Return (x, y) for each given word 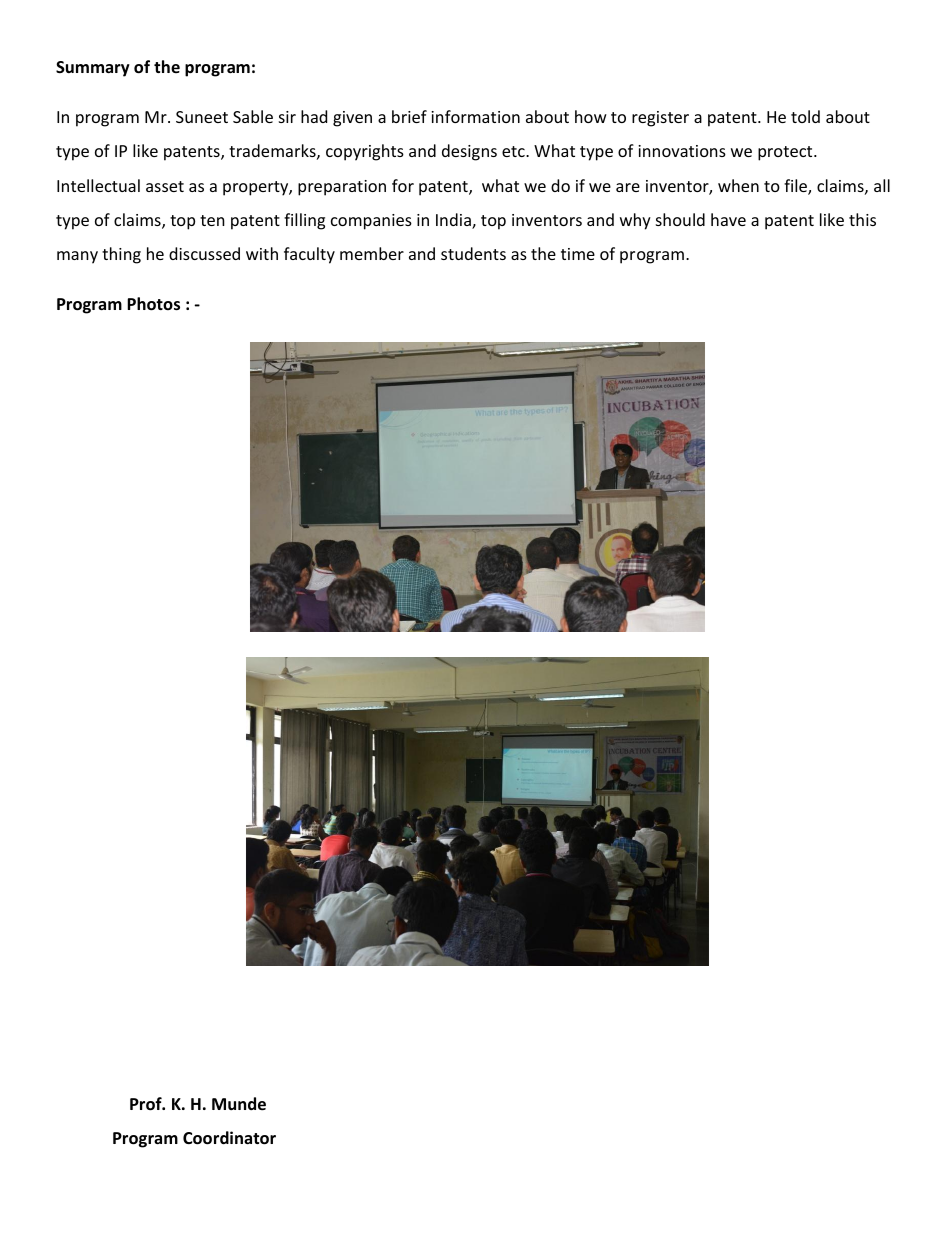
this (862, 219)
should (680, 219)
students (473, 253)
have (728, 219)
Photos (153, 304)
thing (121, 255)
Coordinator (229, 1138)
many (77, 257)
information (475, 116)
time (578, 254)
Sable (253, 116)
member (372, 253)
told (805, 116)
